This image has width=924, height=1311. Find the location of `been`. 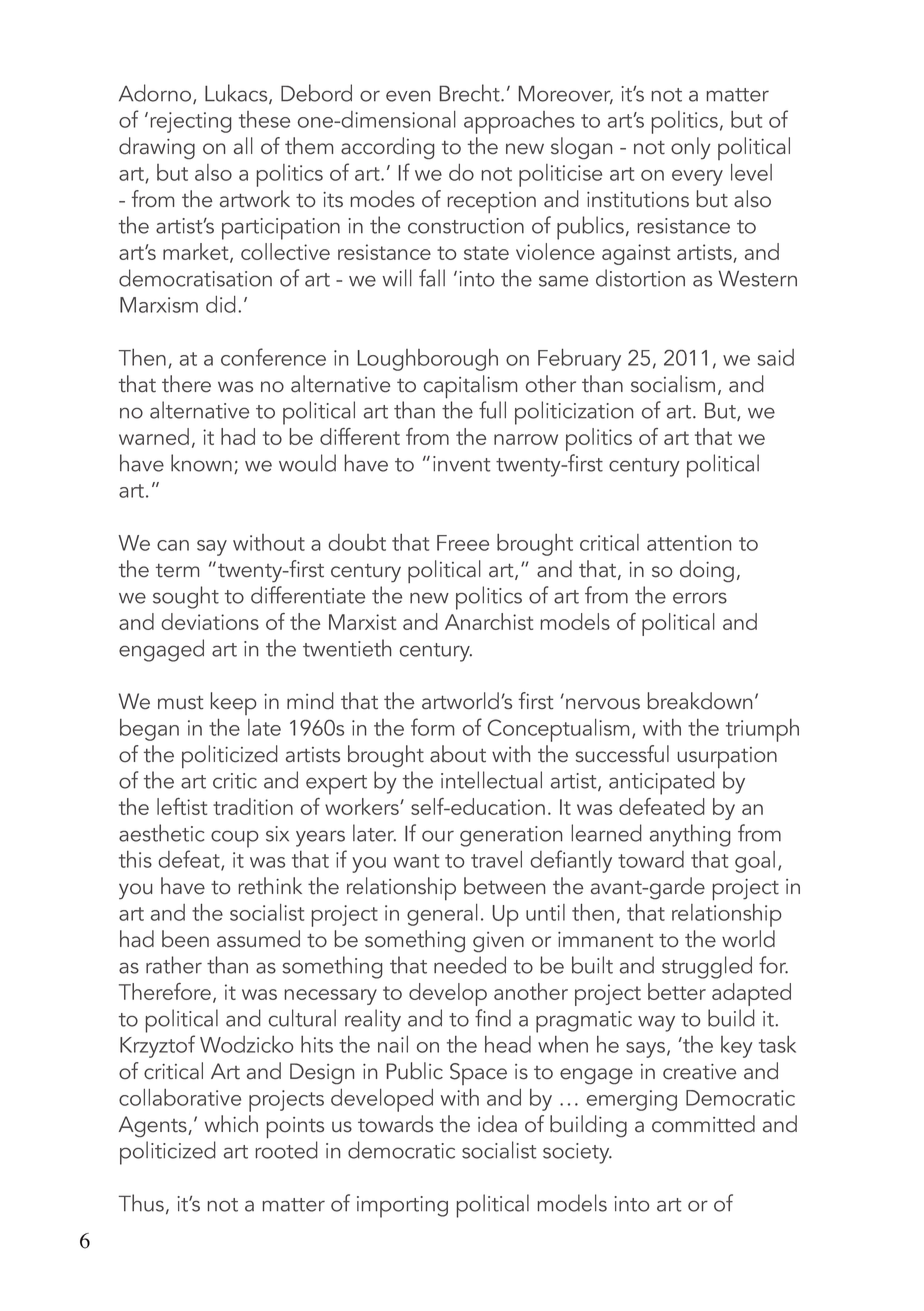

been is located at coordinates (185, 939).
